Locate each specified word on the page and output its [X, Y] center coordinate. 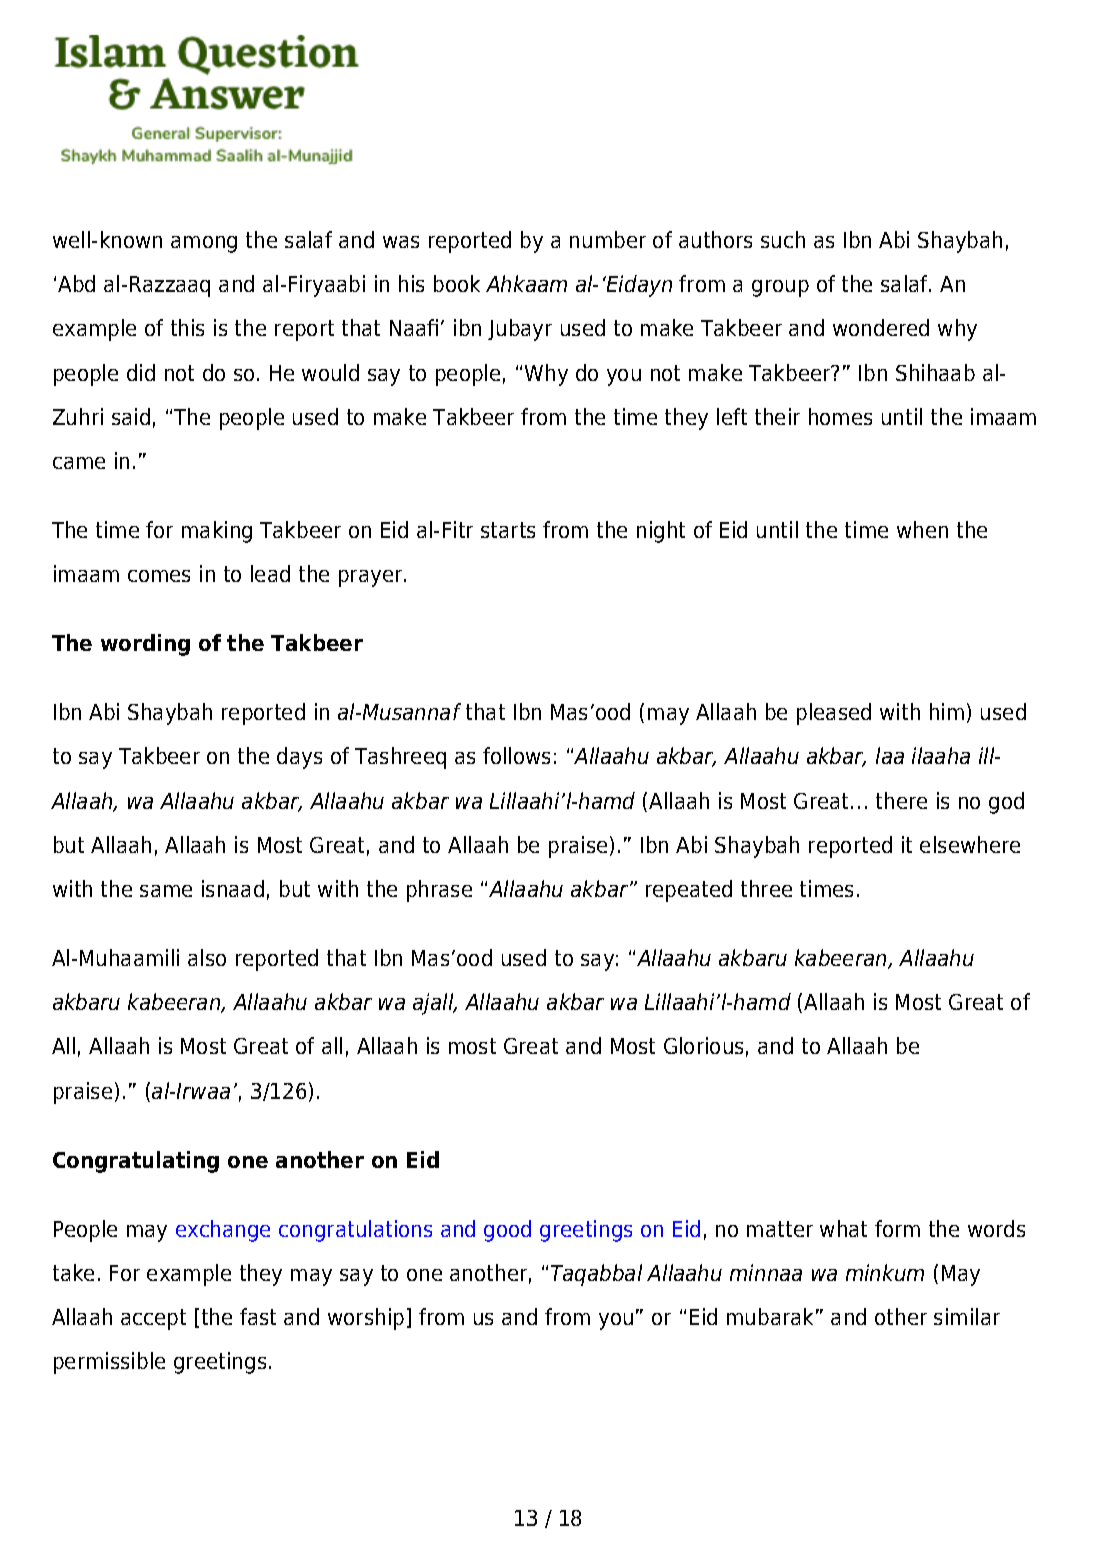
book [457, 283]
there [901, 800]
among [204, 244]
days [299, 758]
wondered [881, 327]
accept [153, 1319]
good [507, 1231]
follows [516, 755]
